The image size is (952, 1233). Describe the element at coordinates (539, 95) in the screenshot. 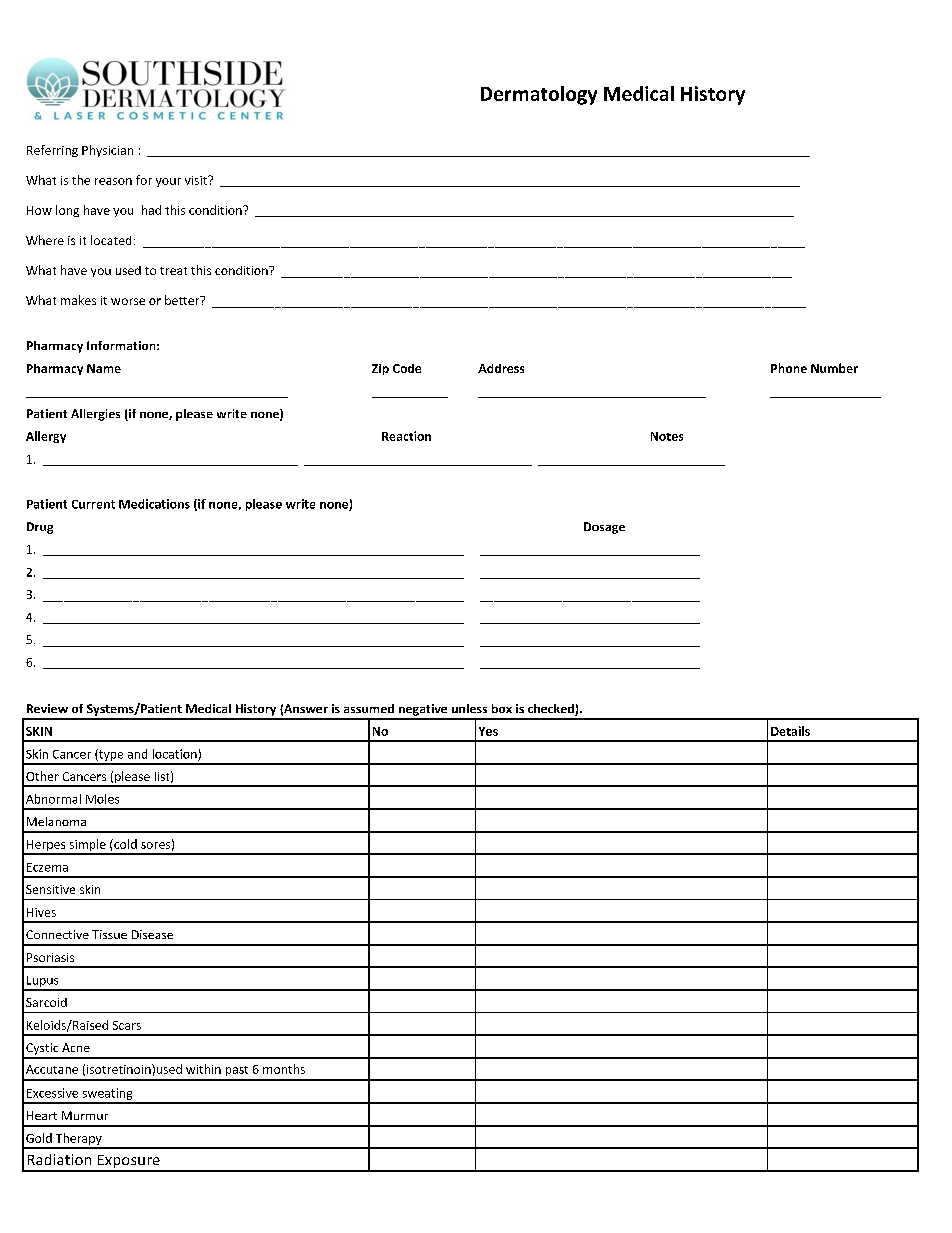

I see `Dermatology` at that location.
